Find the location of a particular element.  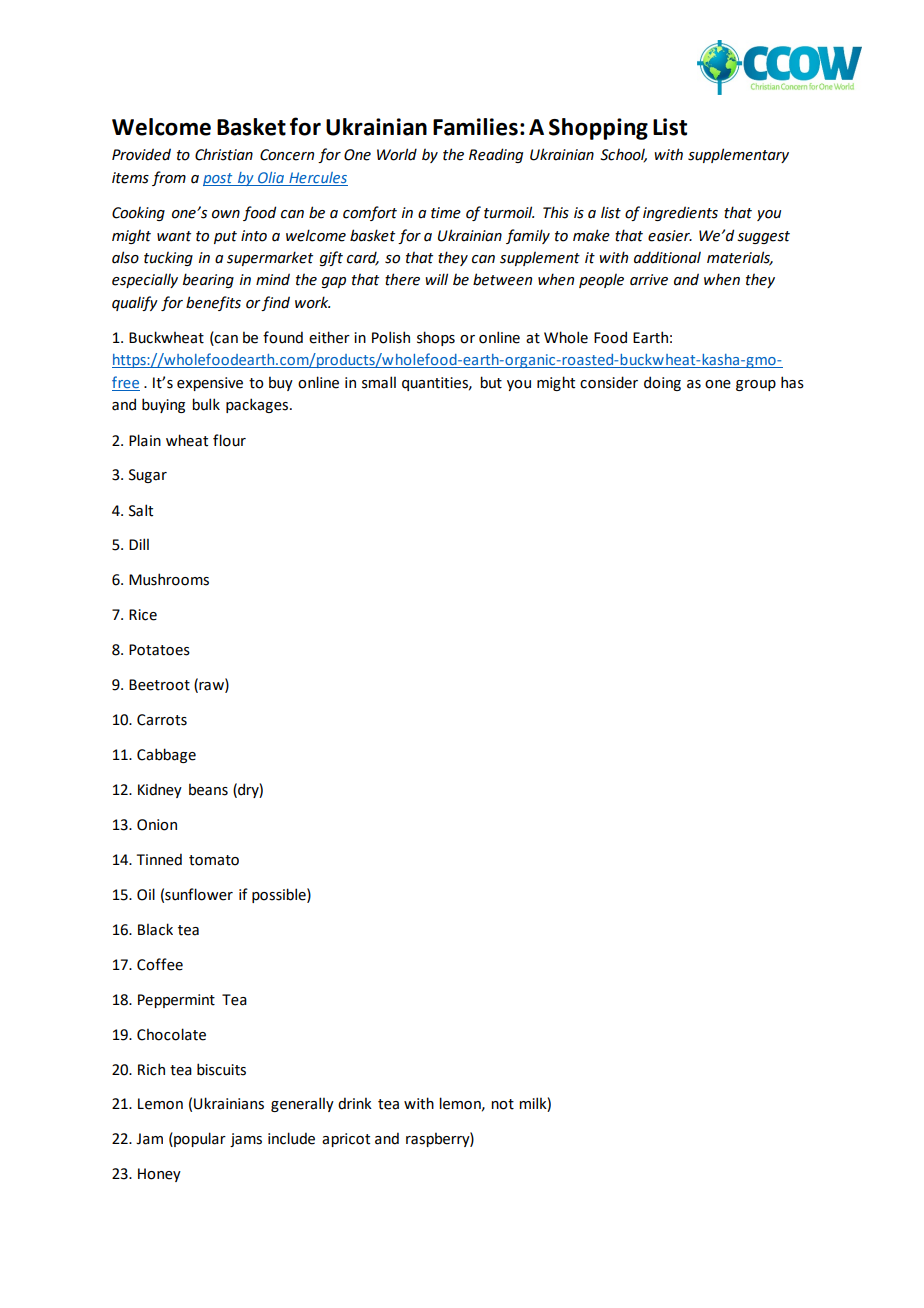

ingredients is located at coordinates (680, 213).
